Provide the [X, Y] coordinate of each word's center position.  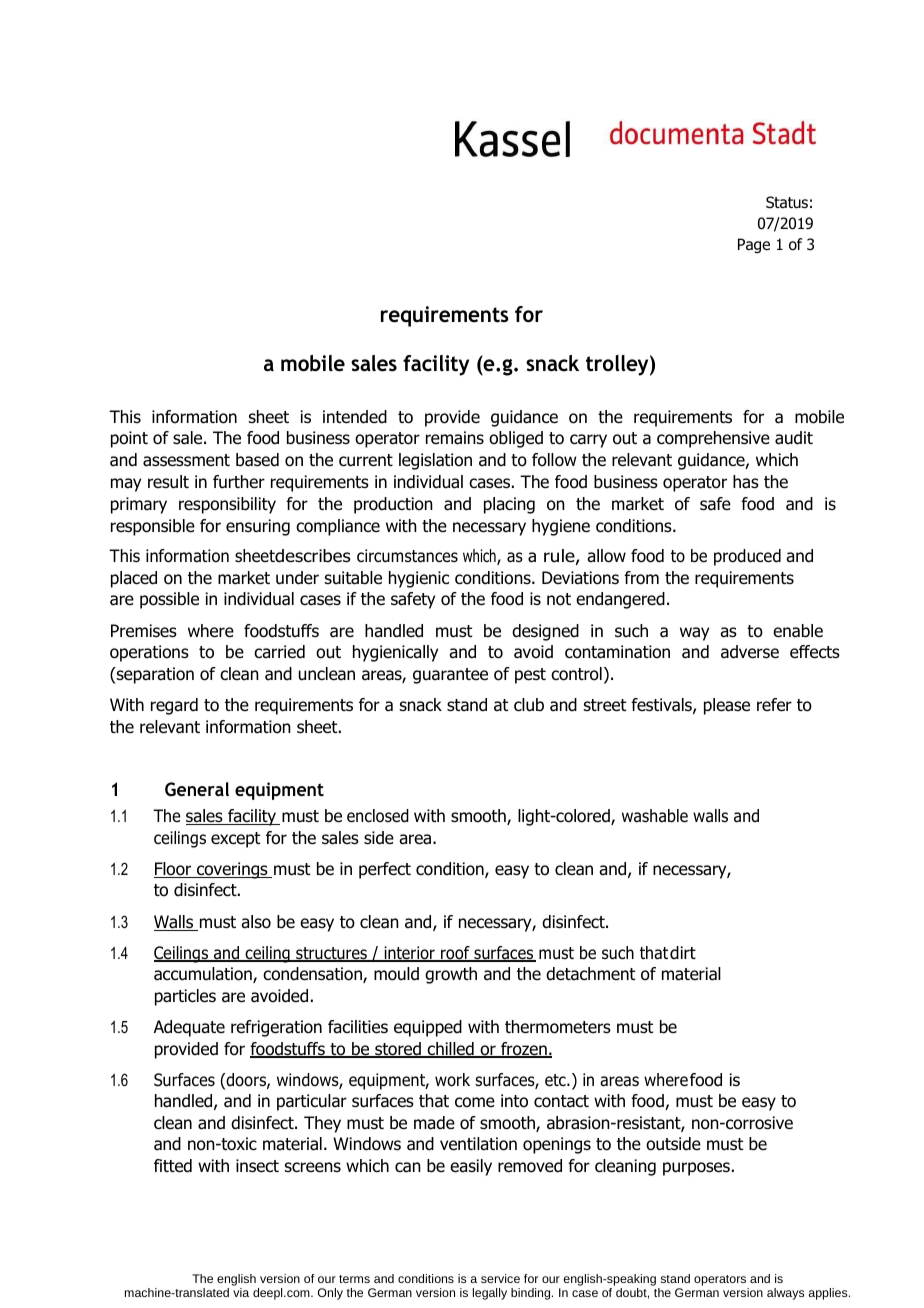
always [785, 1294]
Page [754, 245]
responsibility [227, 505]
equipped [428, 1028]
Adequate [189, 1028]
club [529, 705]
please [727, 706]
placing [509, 505]
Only [330, 1294]
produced [747, 557]
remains [455, 438]
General [197, 789]
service [500, 1278]
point [129, 439]
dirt [683, 953]
